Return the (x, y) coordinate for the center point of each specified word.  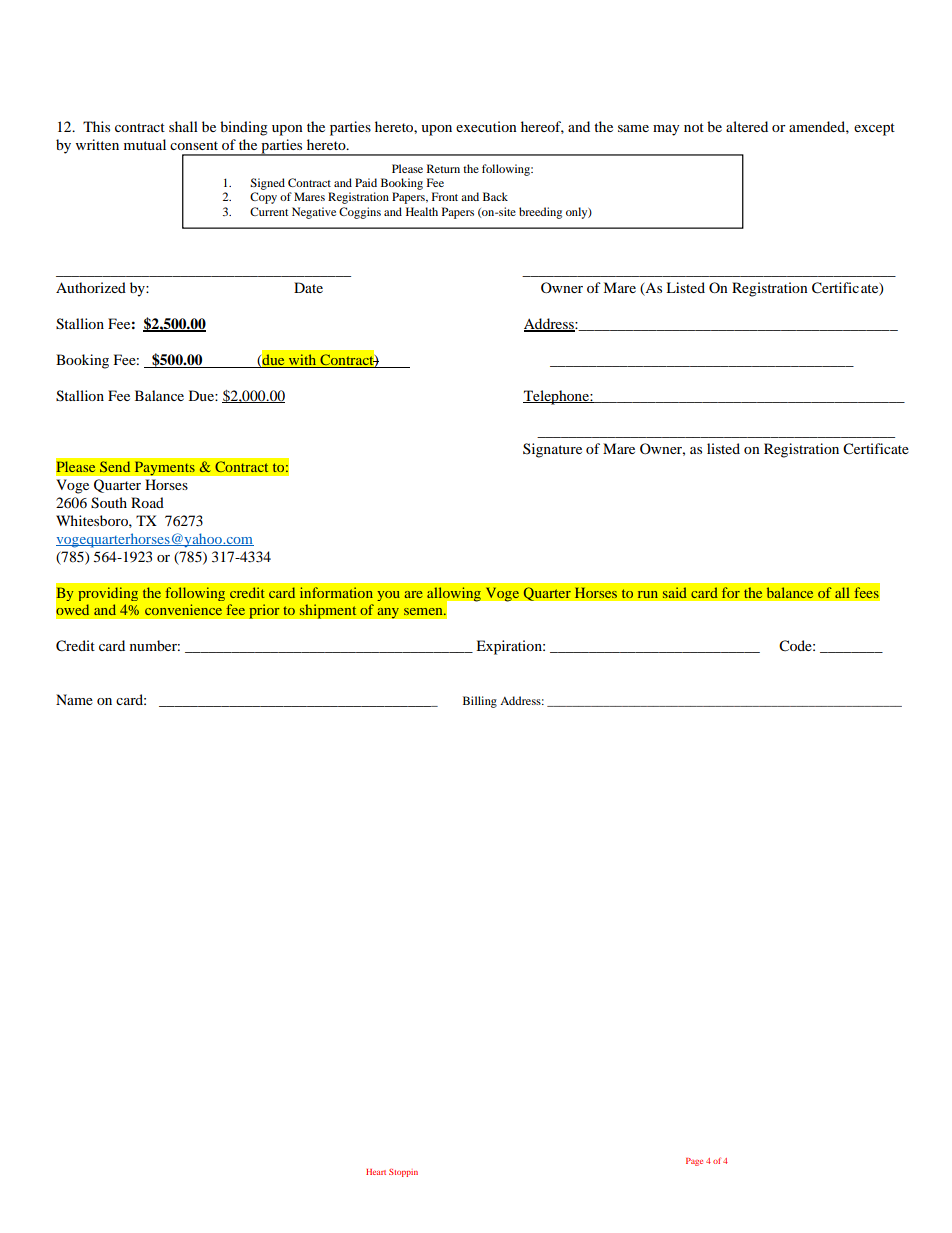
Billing (480, 702)
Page (694, 1162)
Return (443, 168)
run (648, 594)
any (388, 613)
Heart (376, 1172)
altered (747, 126)
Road (147, 502)
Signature (552, 450)
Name (74, 699)
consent (194, 145)
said (674, 593)
